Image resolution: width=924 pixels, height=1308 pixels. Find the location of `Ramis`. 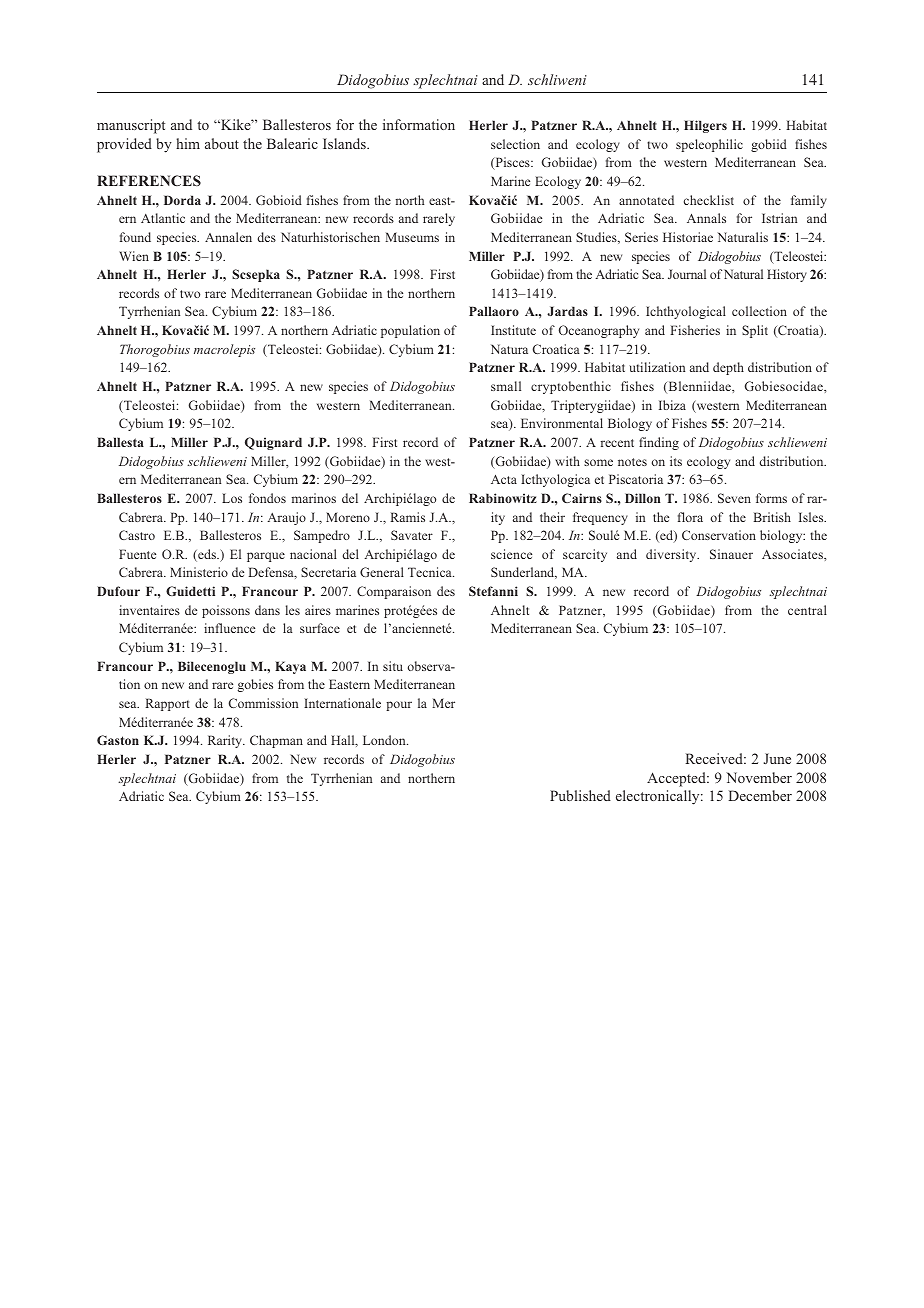

Ramis is located at coordinates (407, 517).
